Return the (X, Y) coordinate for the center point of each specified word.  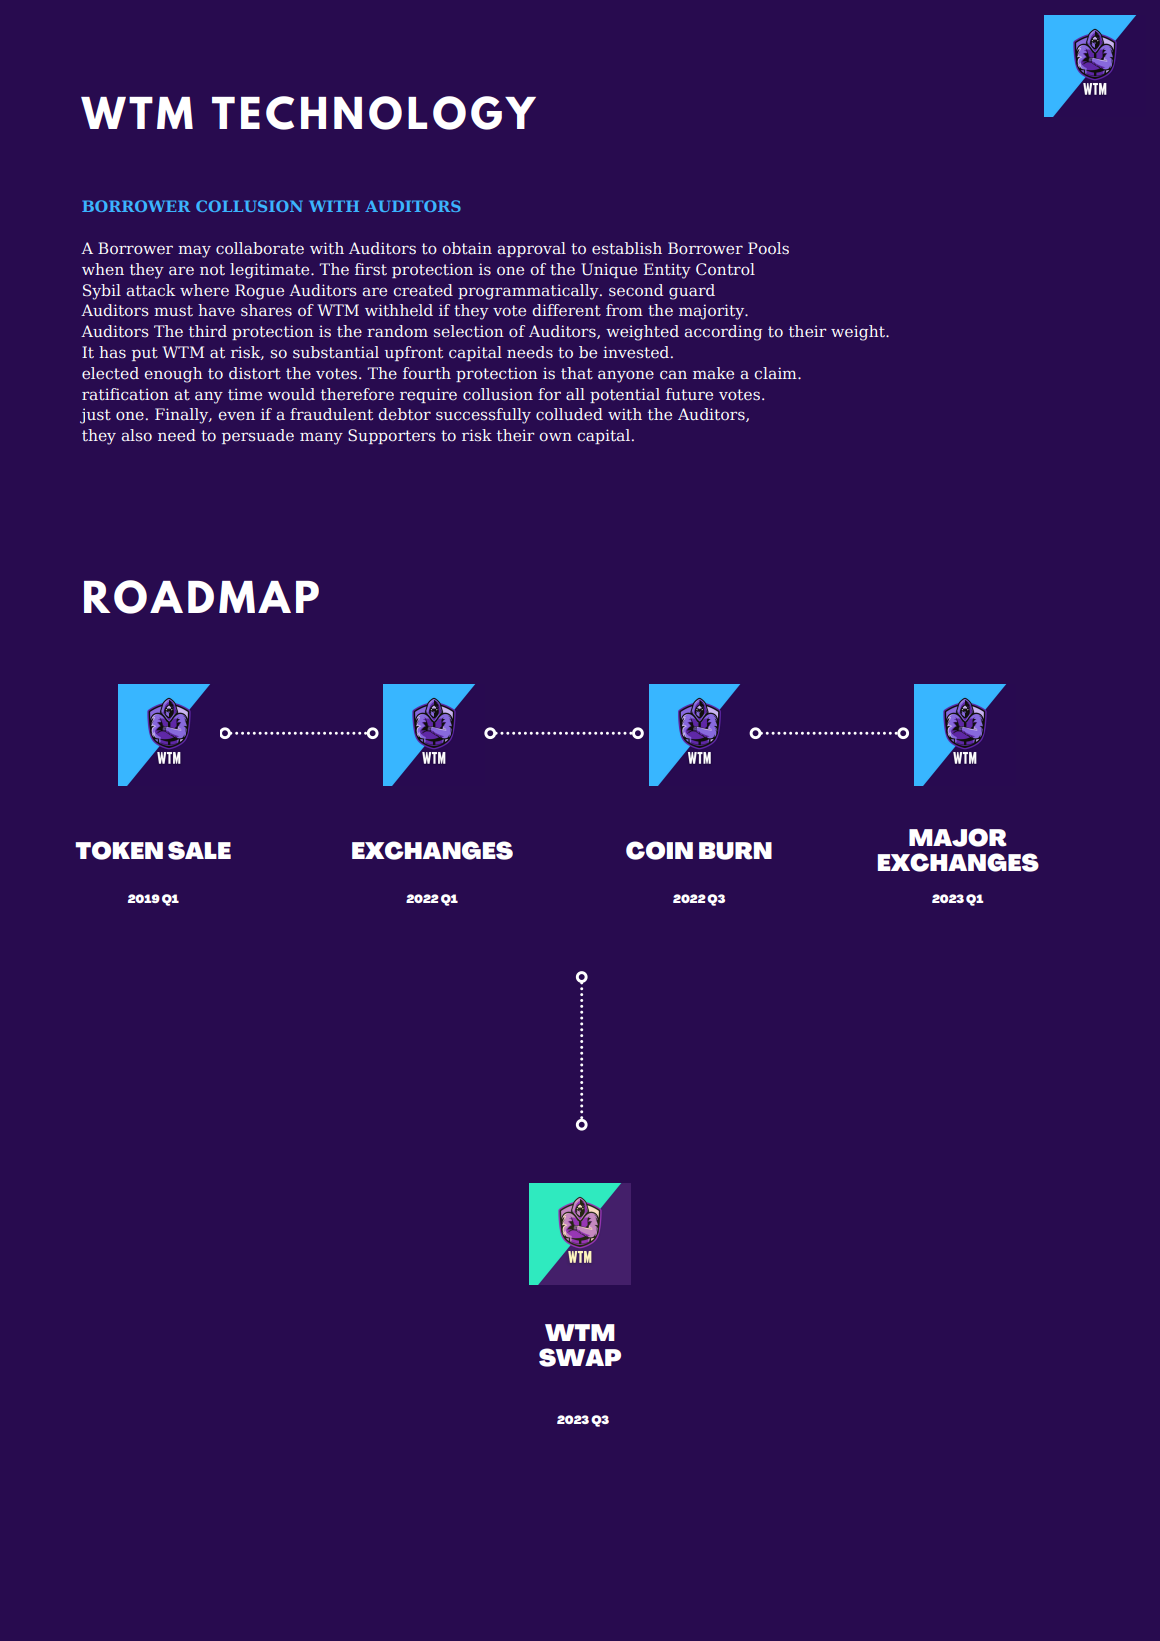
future (689, 394)
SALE (199, 850)
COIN (659, 850)
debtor (404, 414)
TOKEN (119, 850)
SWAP (580, 1357)
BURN (735, 851)
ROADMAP (201, 597)
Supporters (392, 436)
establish (627, 248)
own (555, 437)
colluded (569, 414)
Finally (183, 416)
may (194, 251)
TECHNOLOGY (374, 113)
